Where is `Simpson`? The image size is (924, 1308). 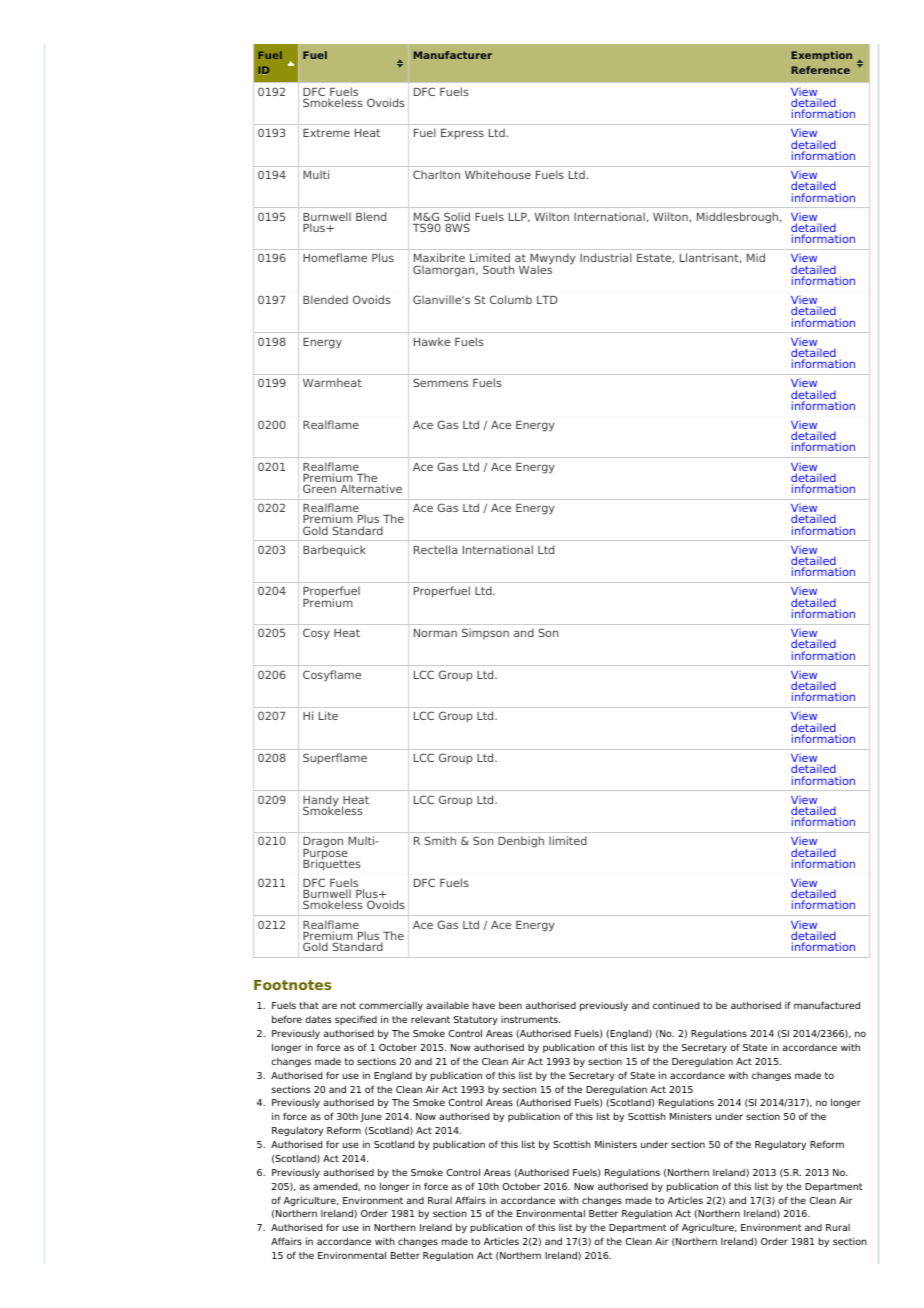
Simpson is located at coordinates (485, 633).
